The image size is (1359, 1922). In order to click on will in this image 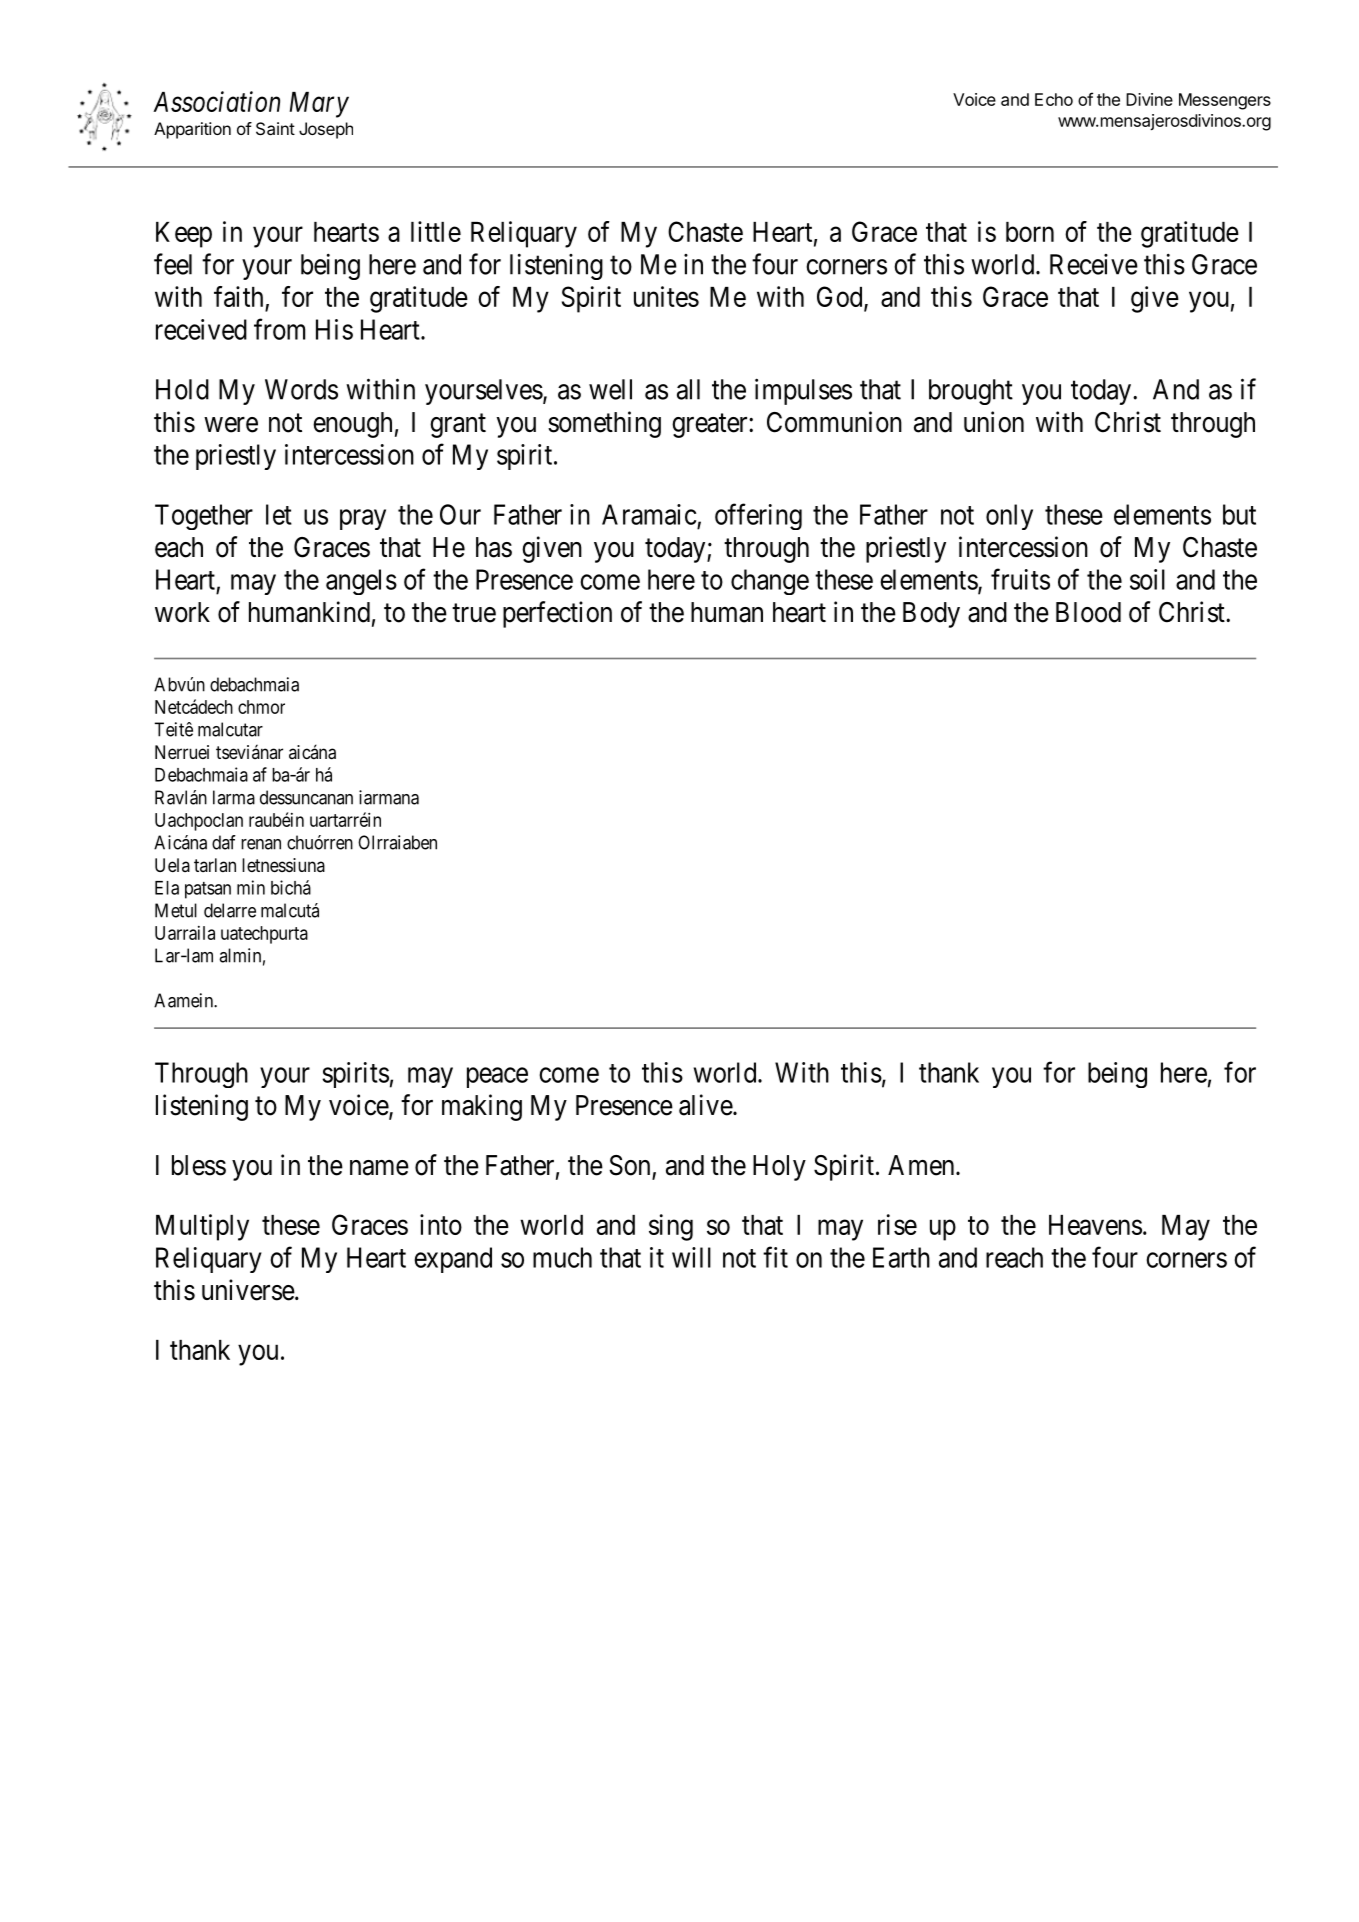, I will do `click(691, 1257)`.
